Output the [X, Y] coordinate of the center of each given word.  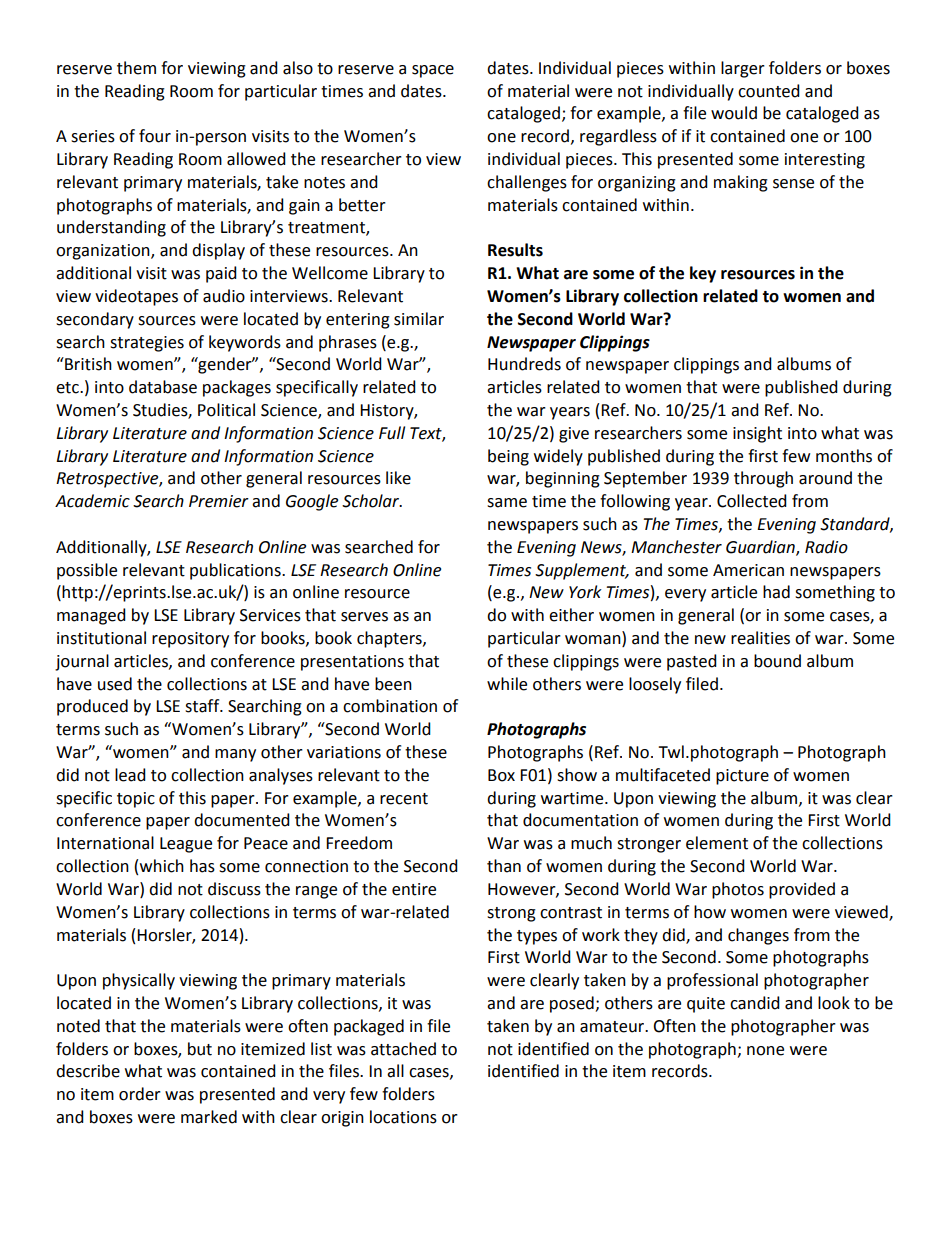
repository [190, 640]
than [504, 866]
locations [403, 1117]
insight [757, 434]
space [433, 71]
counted [769, 91]
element [717, 843]
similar [419, 319]
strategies [147, 344]
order [140, 1094]
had [776, 592]
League [186, 845]
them [136, 68]
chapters [390, 639]
